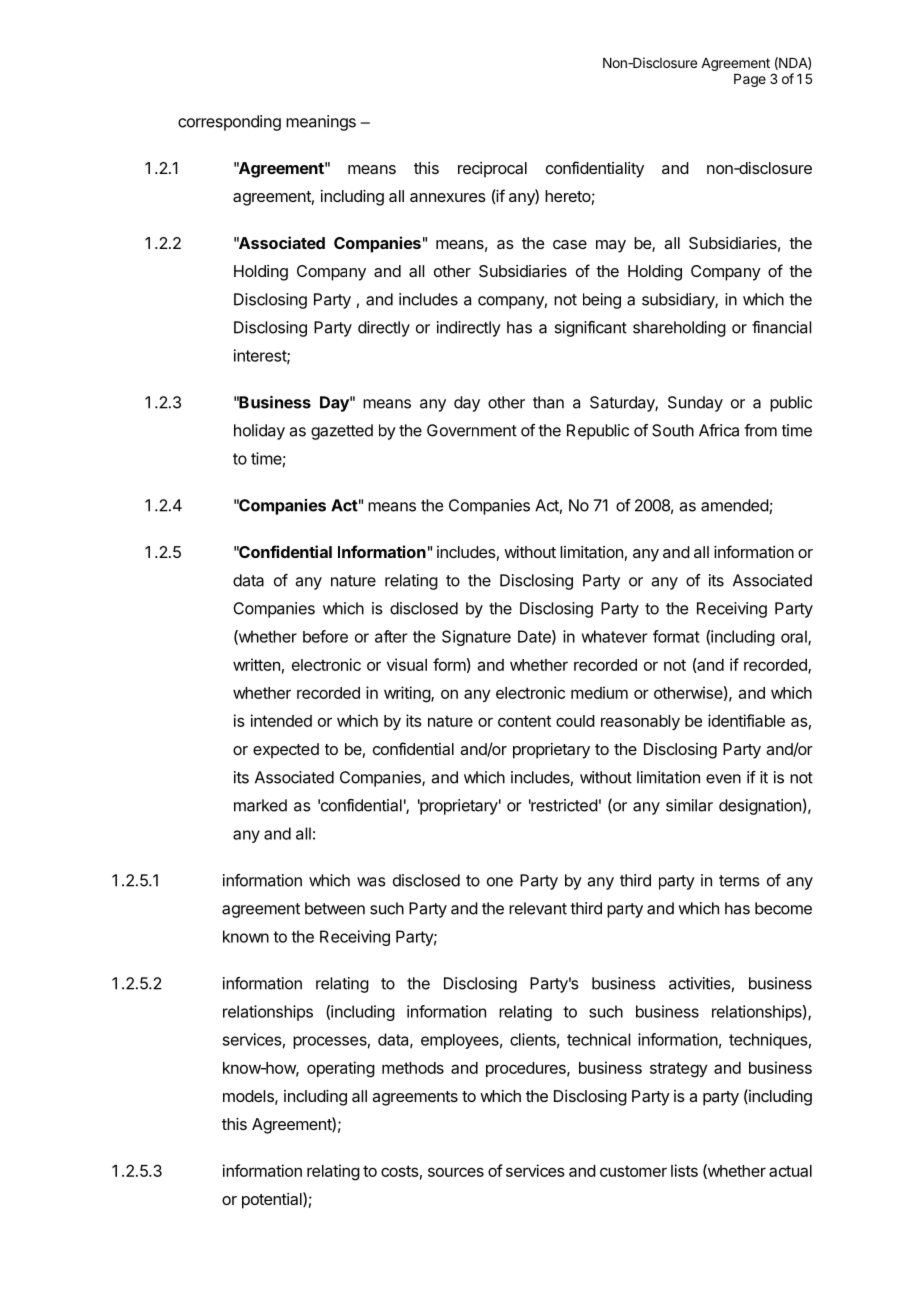  What do you see at coordinates (500, 882) in the screenshot?
I see `one` at bounding box center [500, 882].
